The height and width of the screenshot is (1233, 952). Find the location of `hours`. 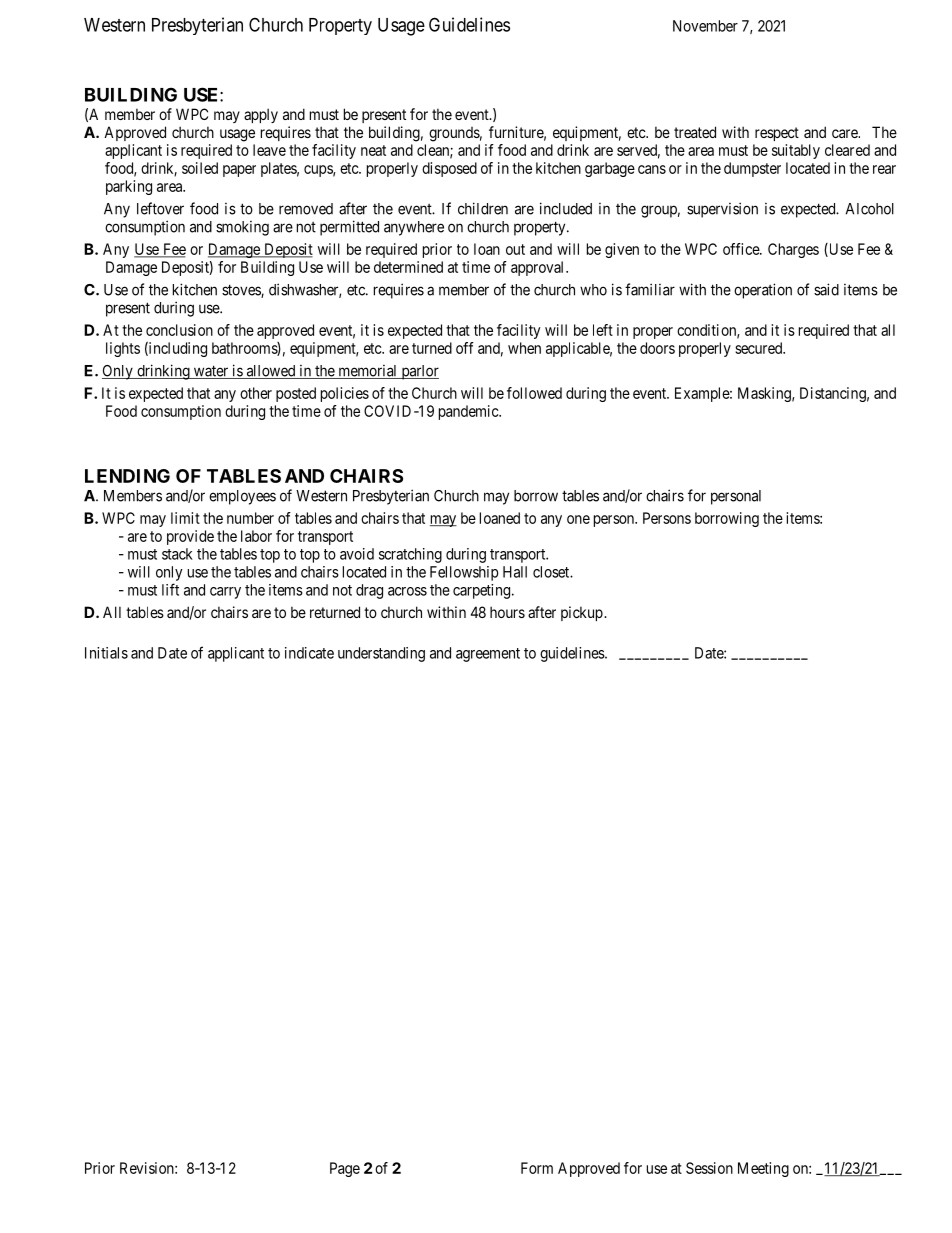

hours is located at coordinates (507, 612).
